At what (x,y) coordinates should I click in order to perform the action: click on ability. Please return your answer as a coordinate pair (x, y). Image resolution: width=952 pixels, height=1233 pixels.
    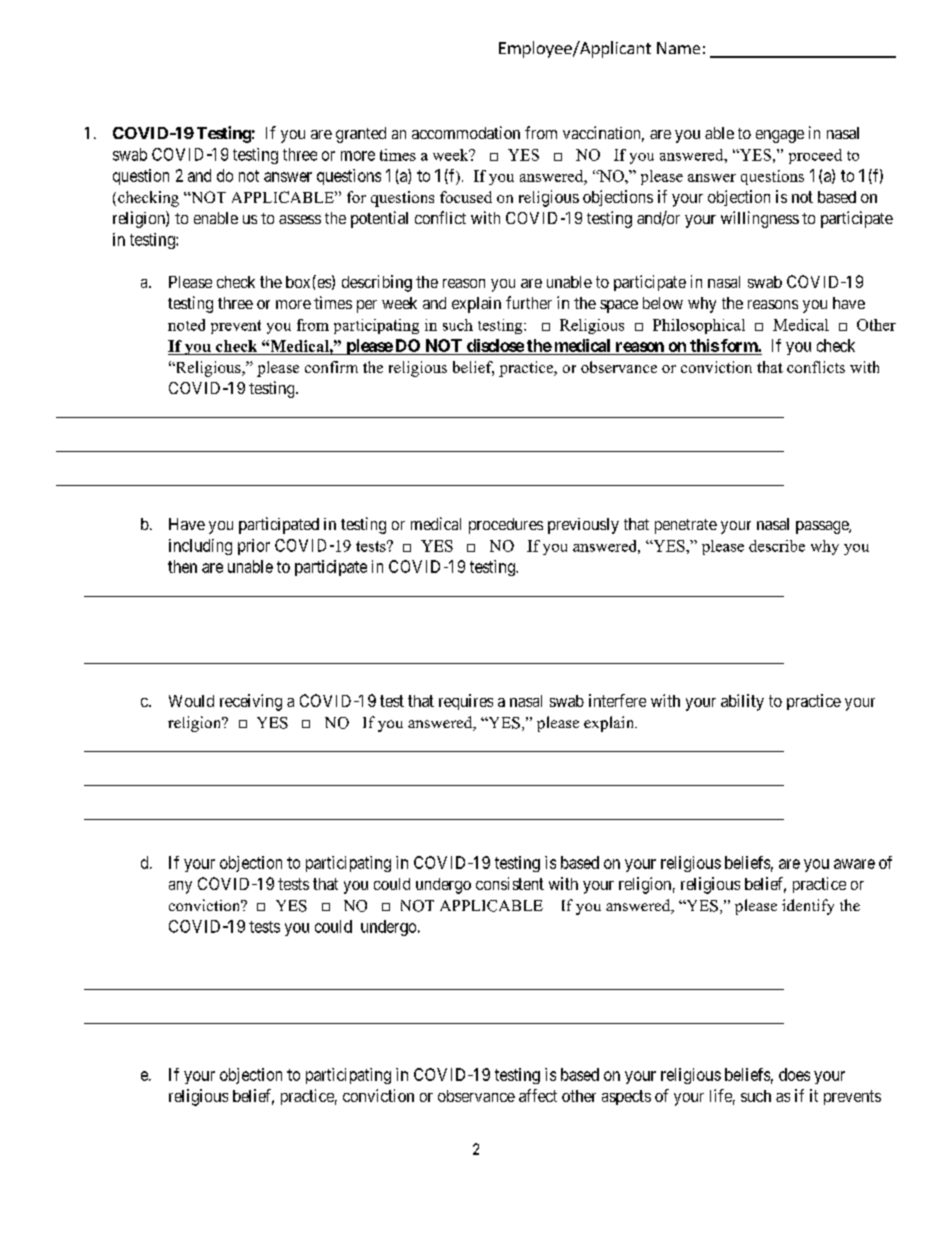
    Looking at the image, I should click on (742, 702).
